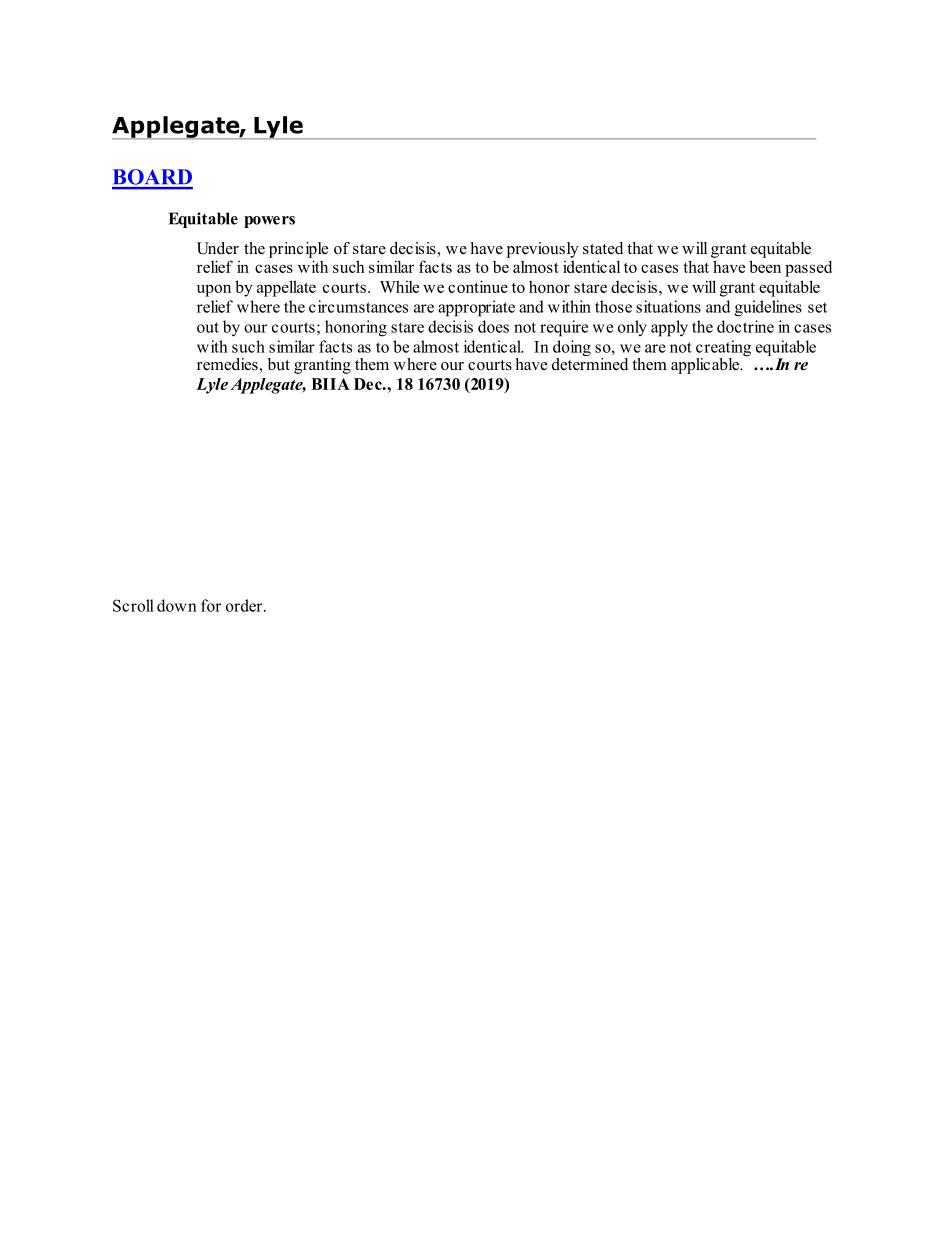 The image size is (952, 1233). I want to click on creating, so click(723, 349).
